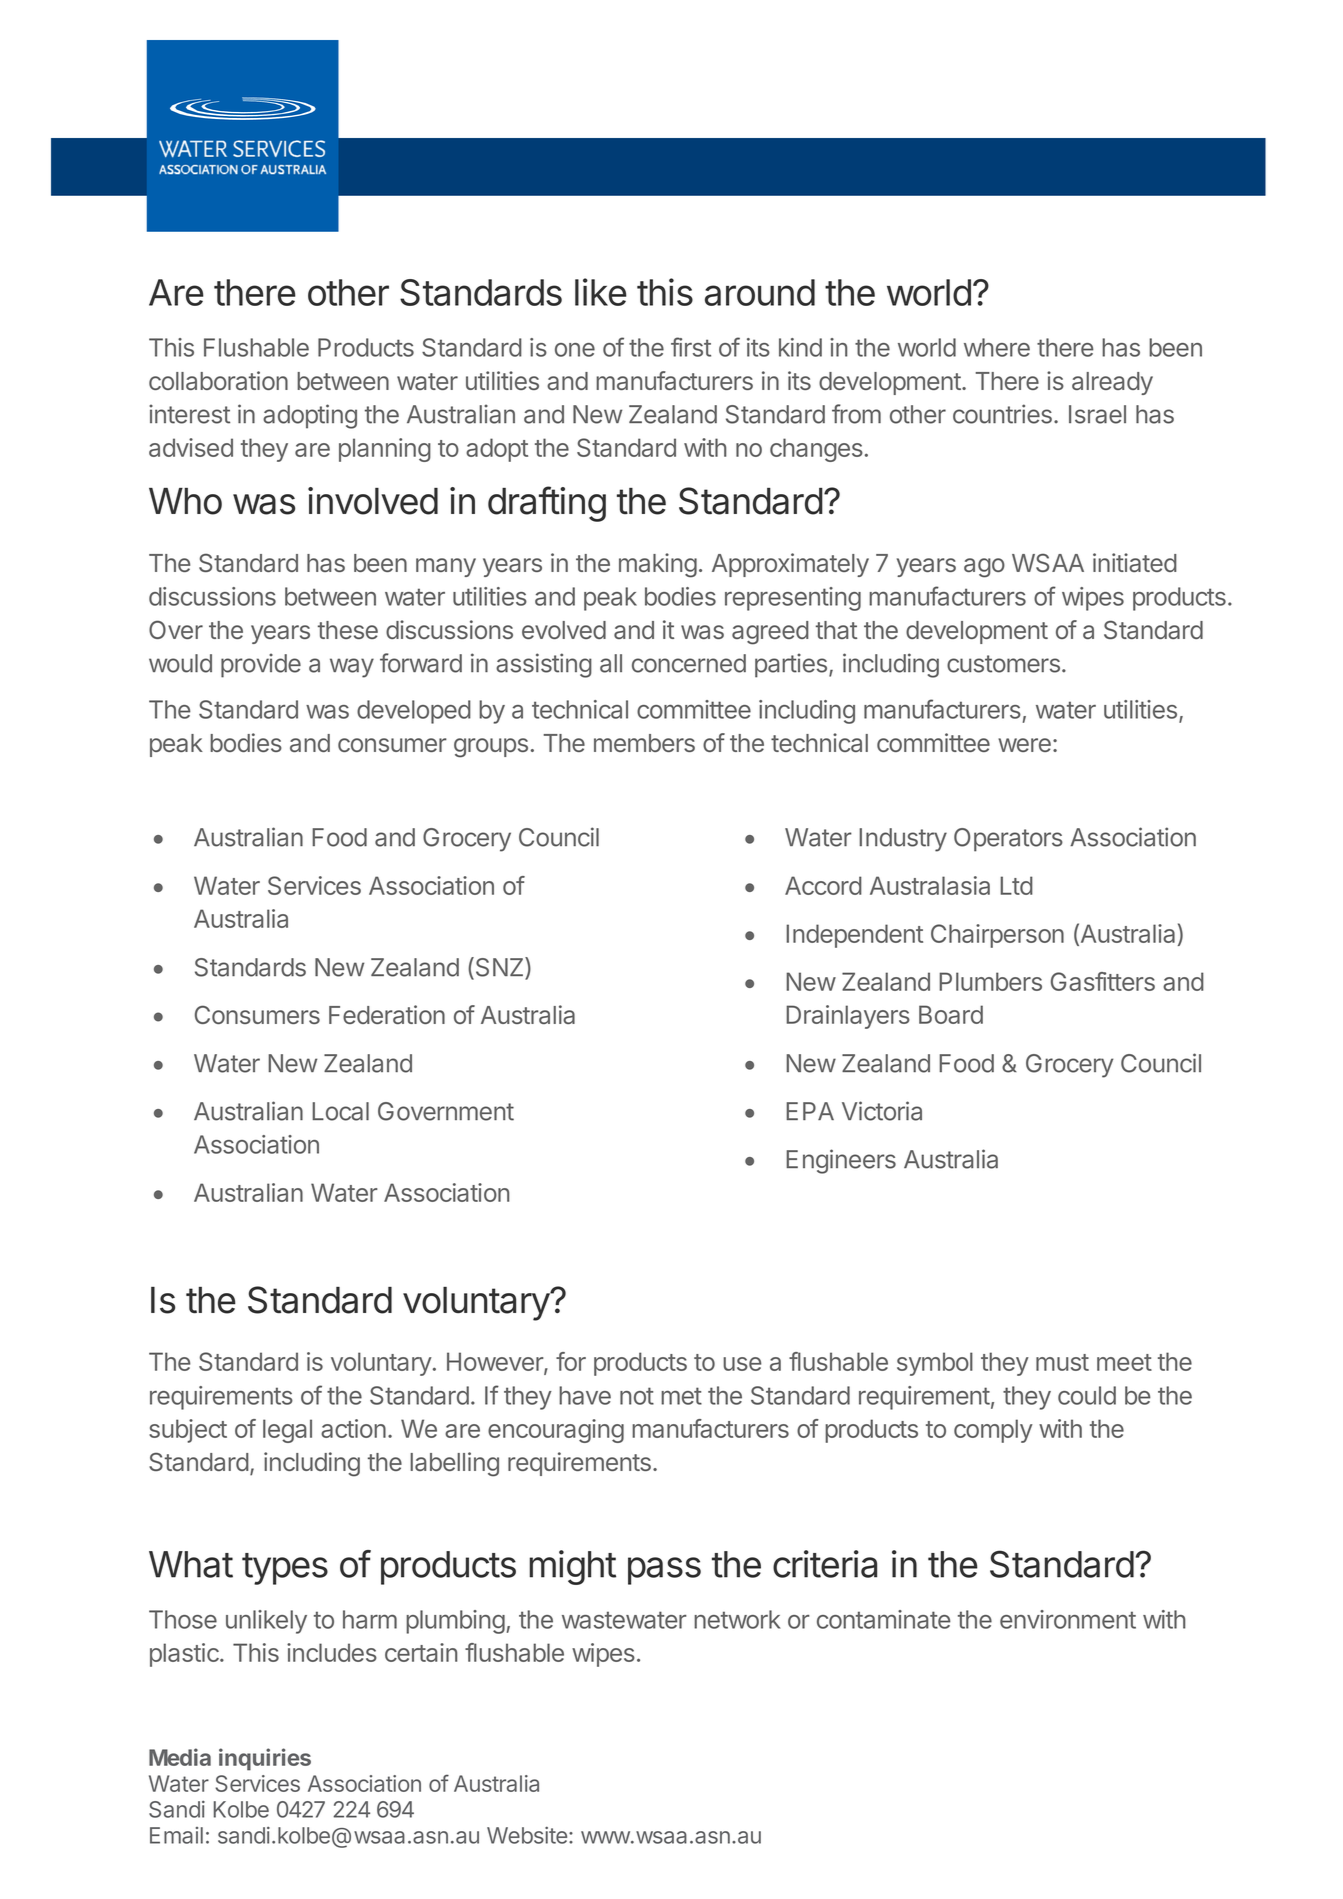 Image resolution: width=1343 pixels, height=1899 pixels. I want to click on collaboration, so click(218, 380).
